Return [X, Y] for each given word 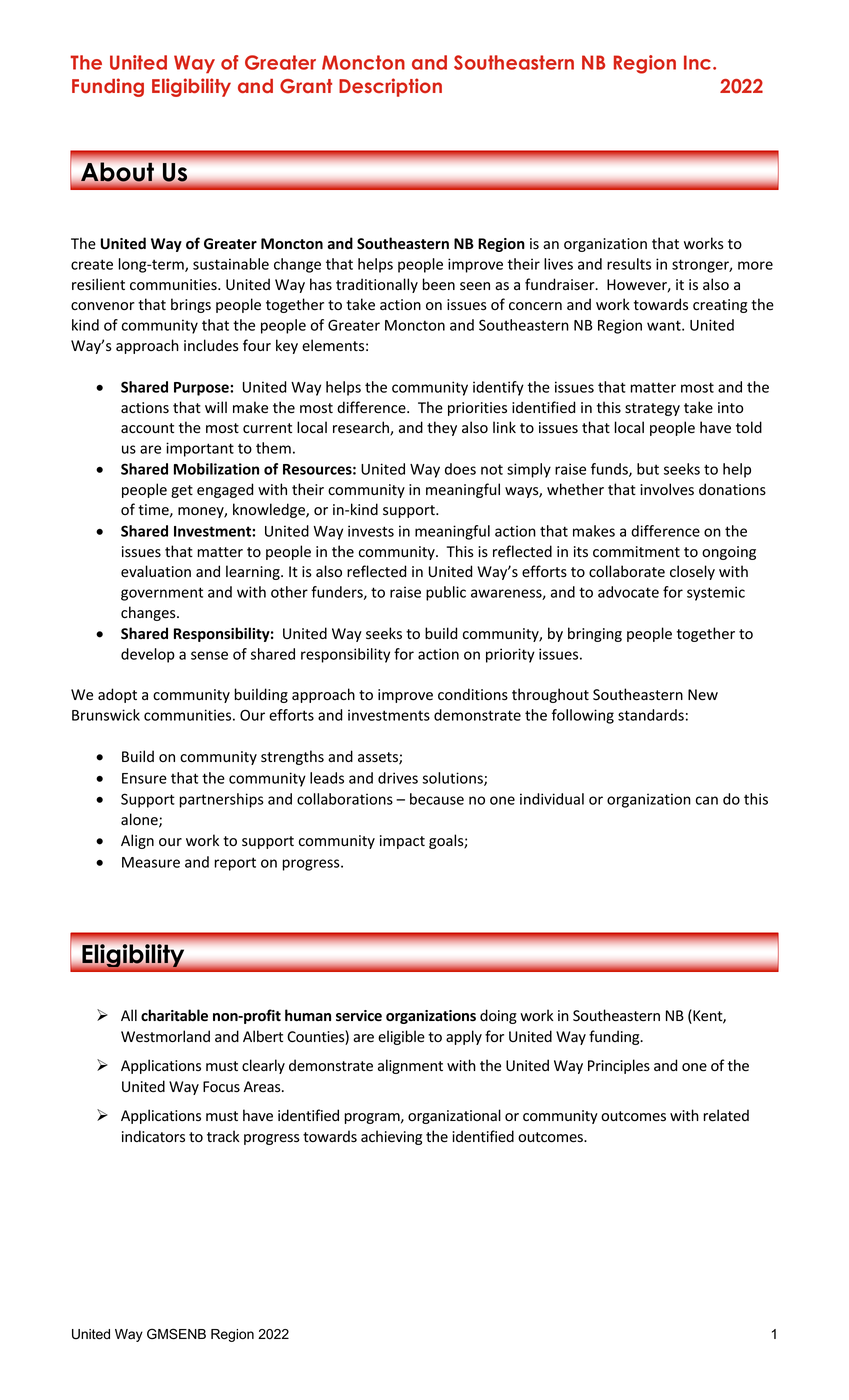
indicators [153, 1136]
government [162, 594]
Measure [151, 862]
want [665, 325]
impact [402, 842]
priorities [477, 409]
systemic [716, 593]
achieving [391, 1137]
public [446, 593]
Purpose [202, 389]
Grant [306, 86]
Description [390, 87]
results [629, 264]
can [707, 800]
